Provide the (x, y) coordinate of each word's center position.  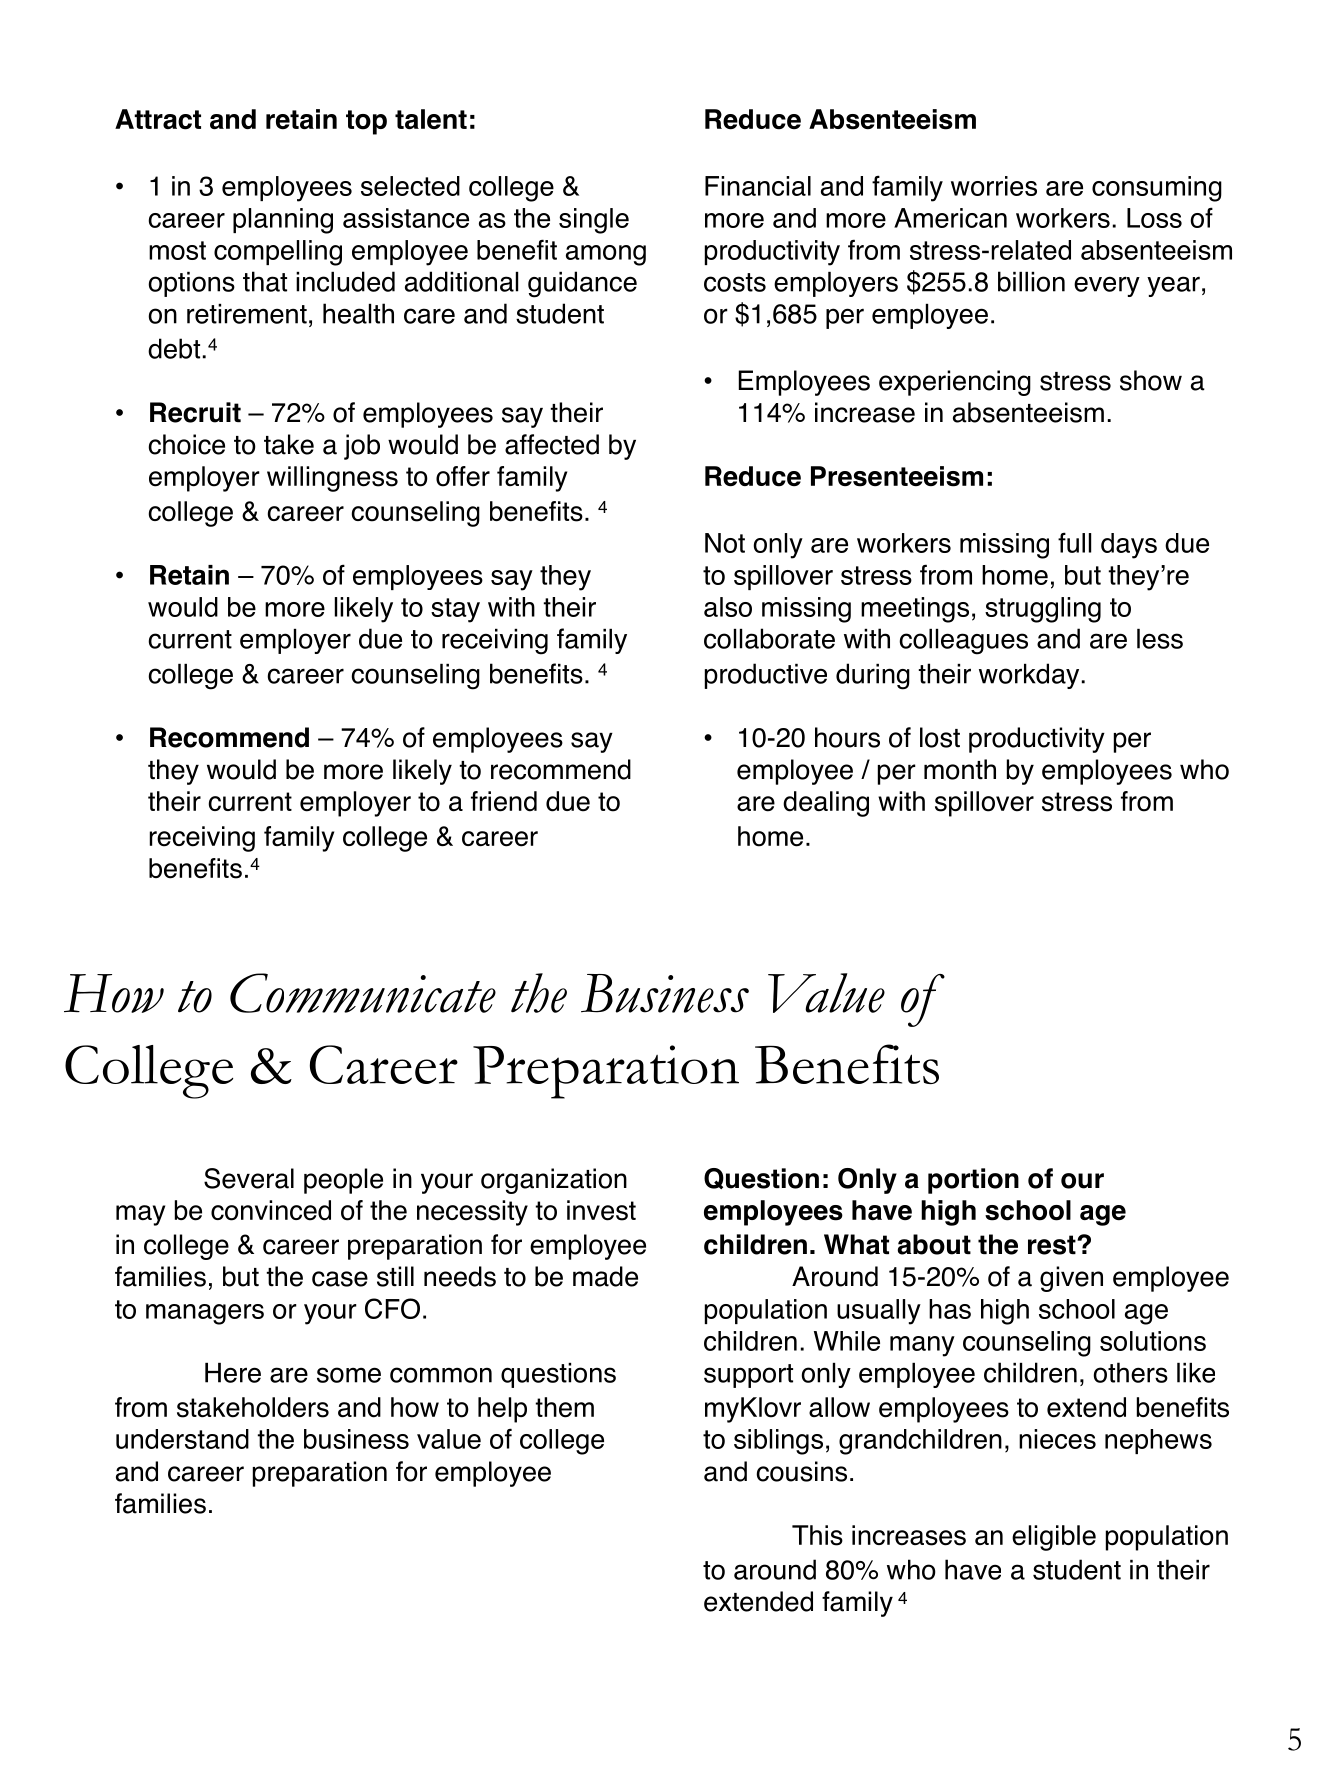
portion (973, 1181)
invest (601, 1210)
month (960, 769)
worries (994, 186)
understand (182, 1439)
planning (283, 221)
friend (504, 801)
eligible (1054, 1538)
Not (725, 543)
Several (249, 1178)
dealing (826, 804)
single (594, 221)
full (1074, 542)
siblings (778, 1442)
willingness (332, 479)
